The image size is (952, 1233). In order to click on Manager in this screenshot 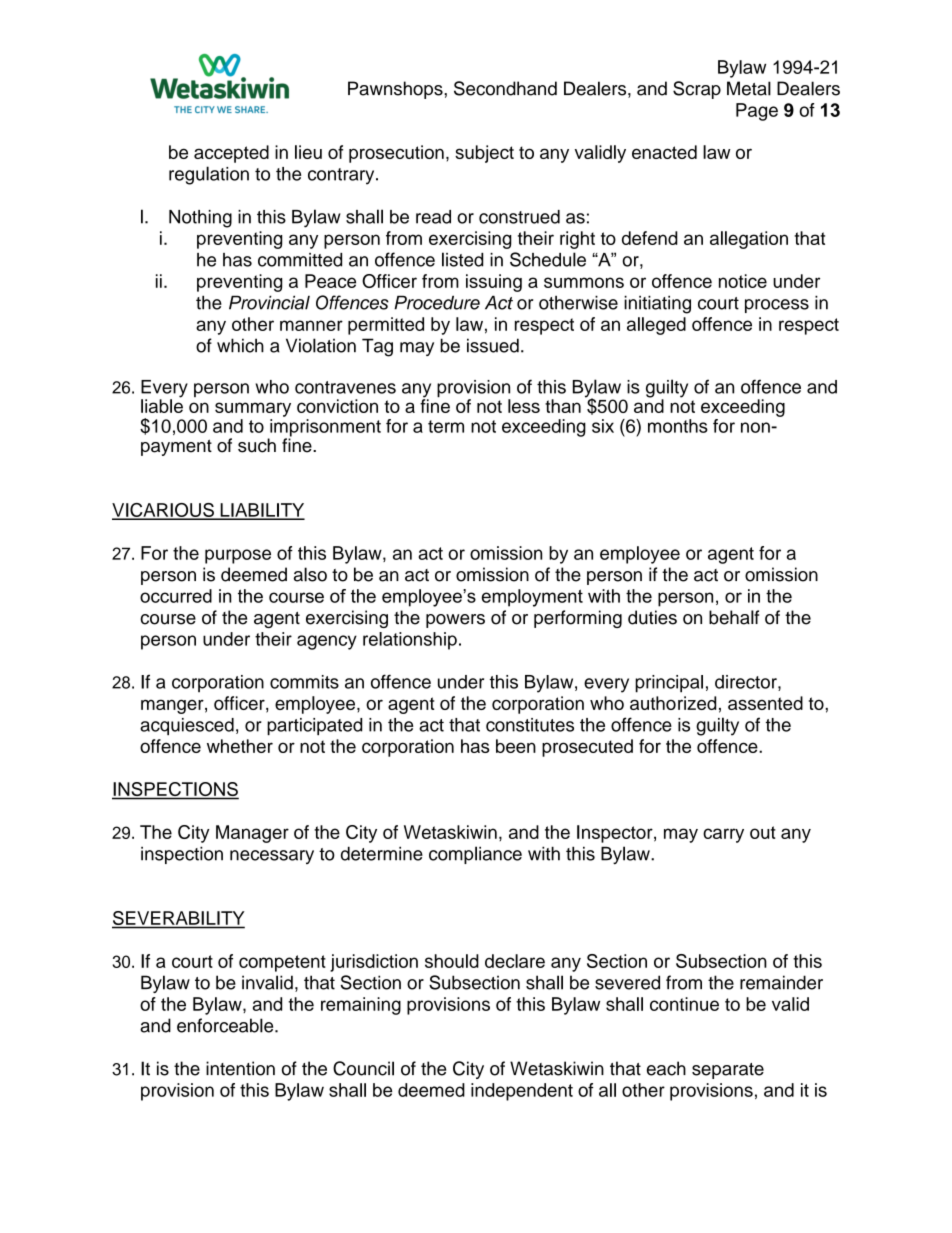, I will do `click(252, 834)`.
